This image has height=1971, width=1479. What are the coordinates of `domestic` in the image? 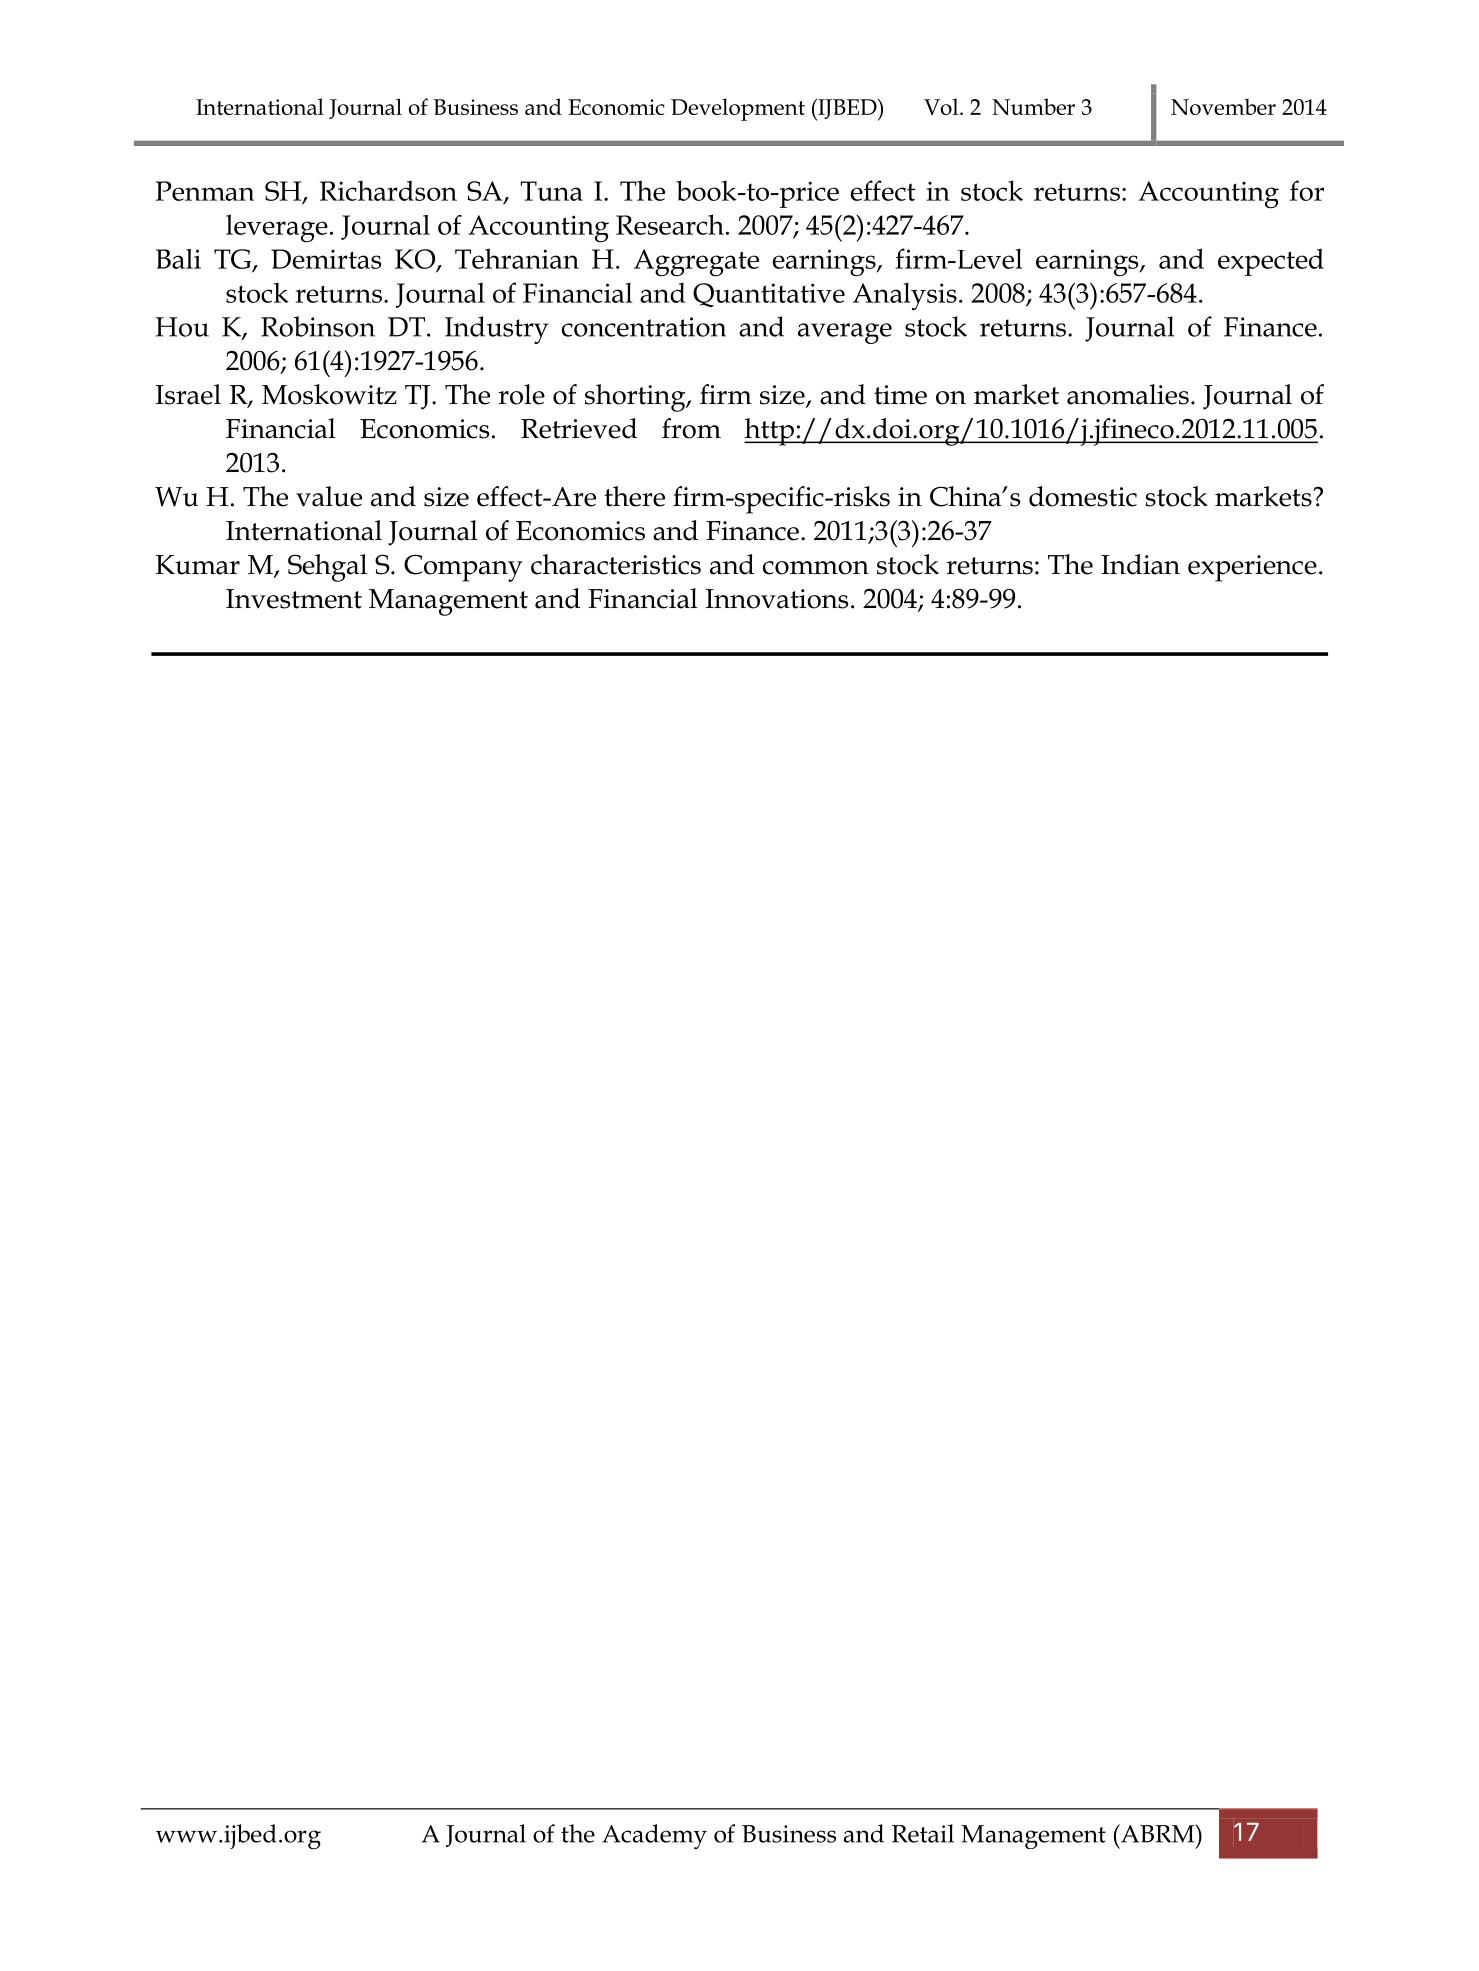 It's located at (1083, 496).
